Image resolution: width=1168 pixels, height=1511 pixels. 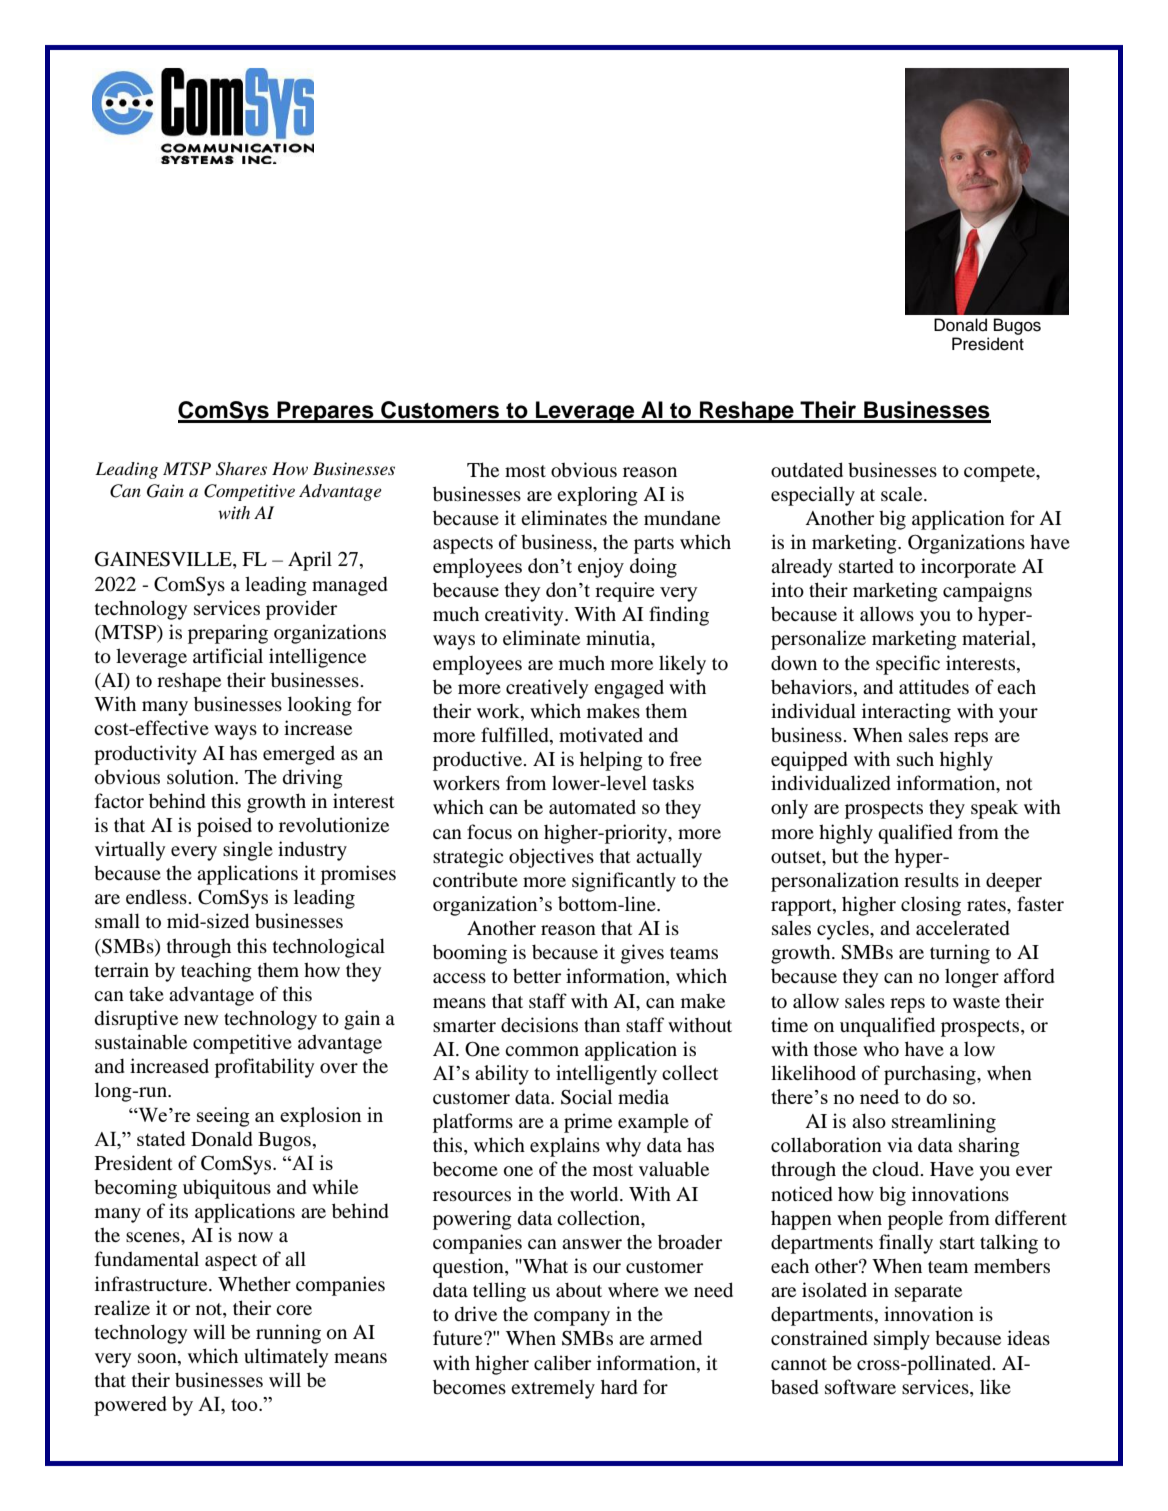 I want to click on endless, so click(x=157, y=896).
